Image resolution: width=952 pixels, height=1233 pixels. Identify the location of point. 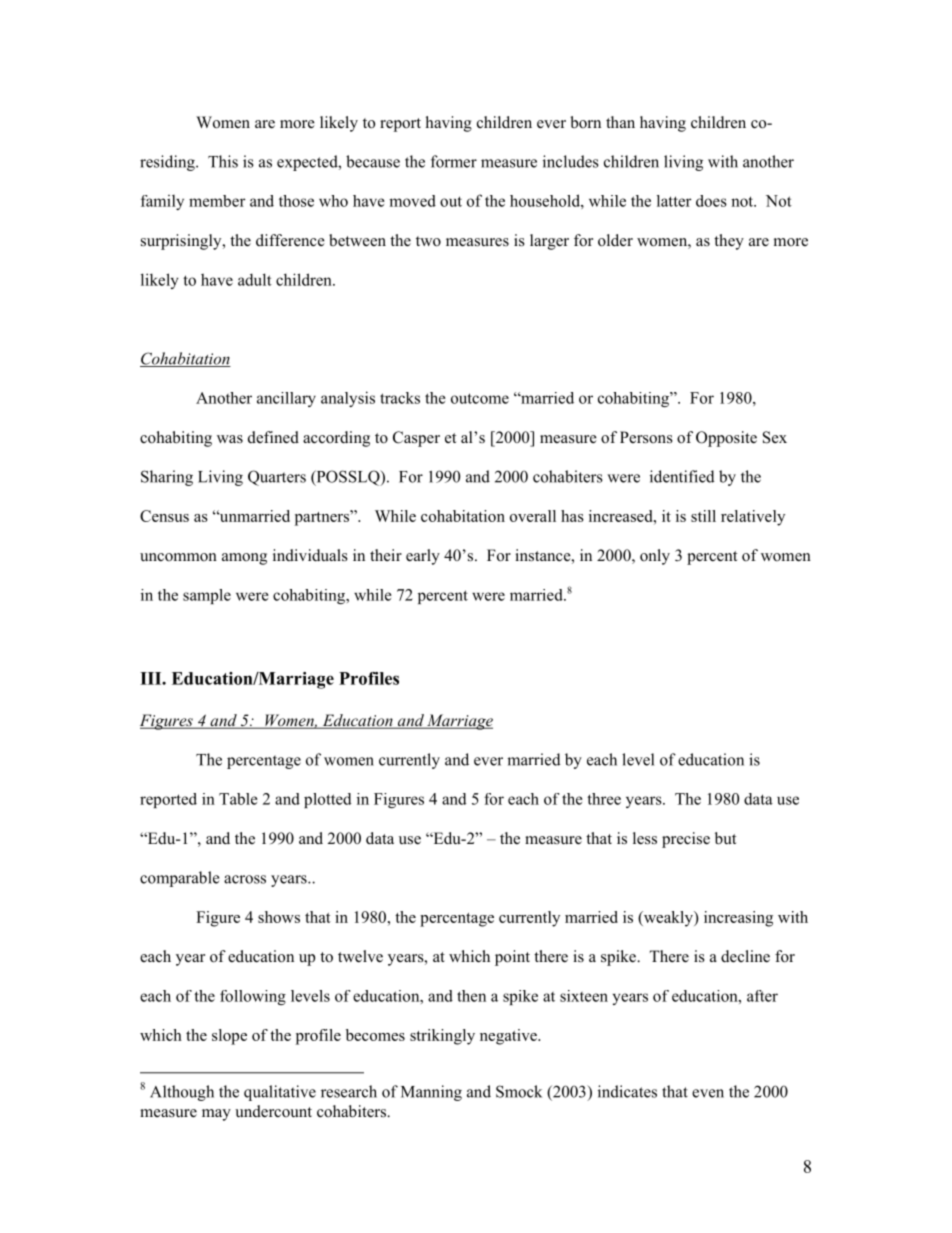
(512, 958).
